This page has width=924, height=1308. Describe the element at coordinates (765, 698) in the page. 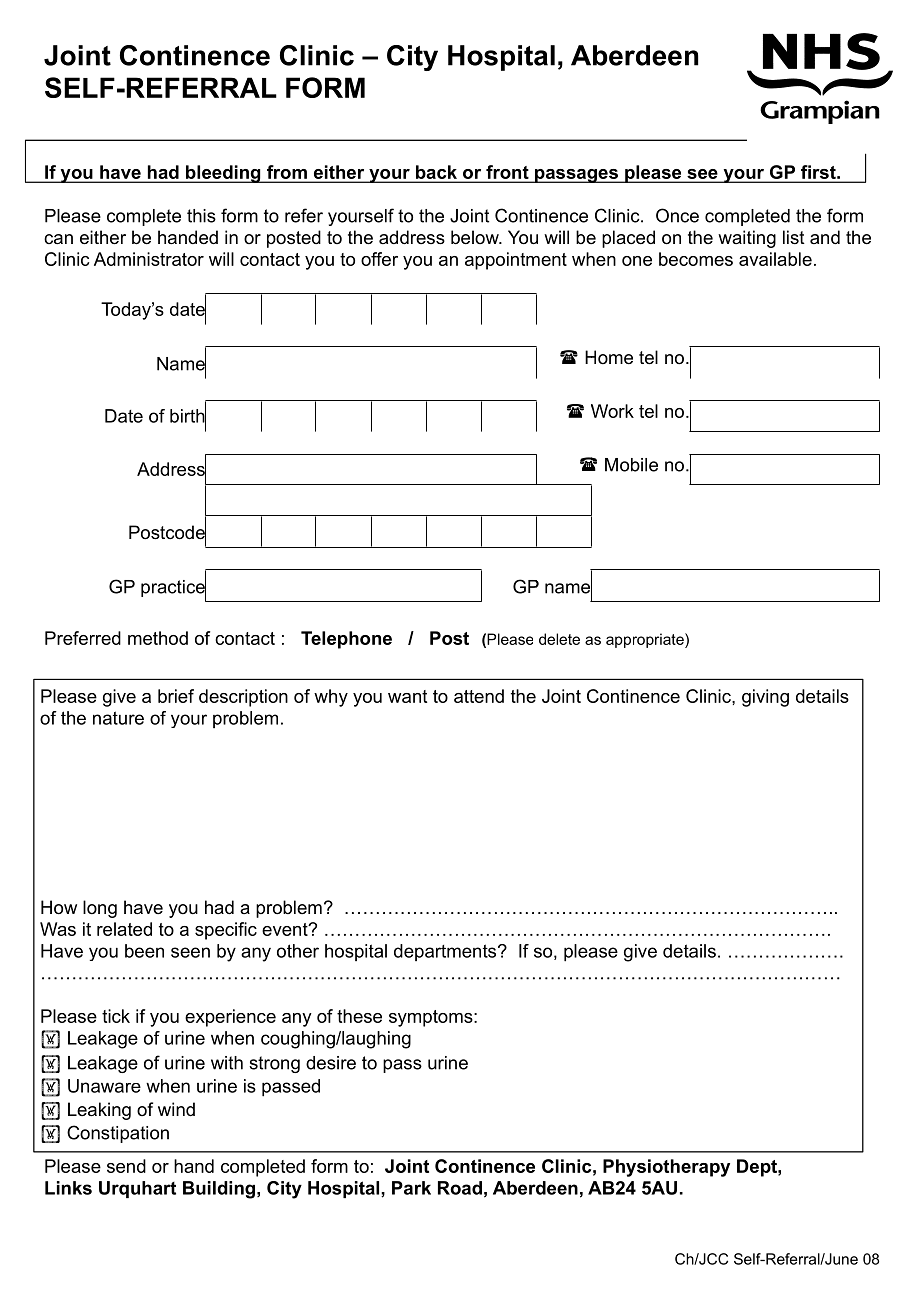

I see `giving` at that location.
